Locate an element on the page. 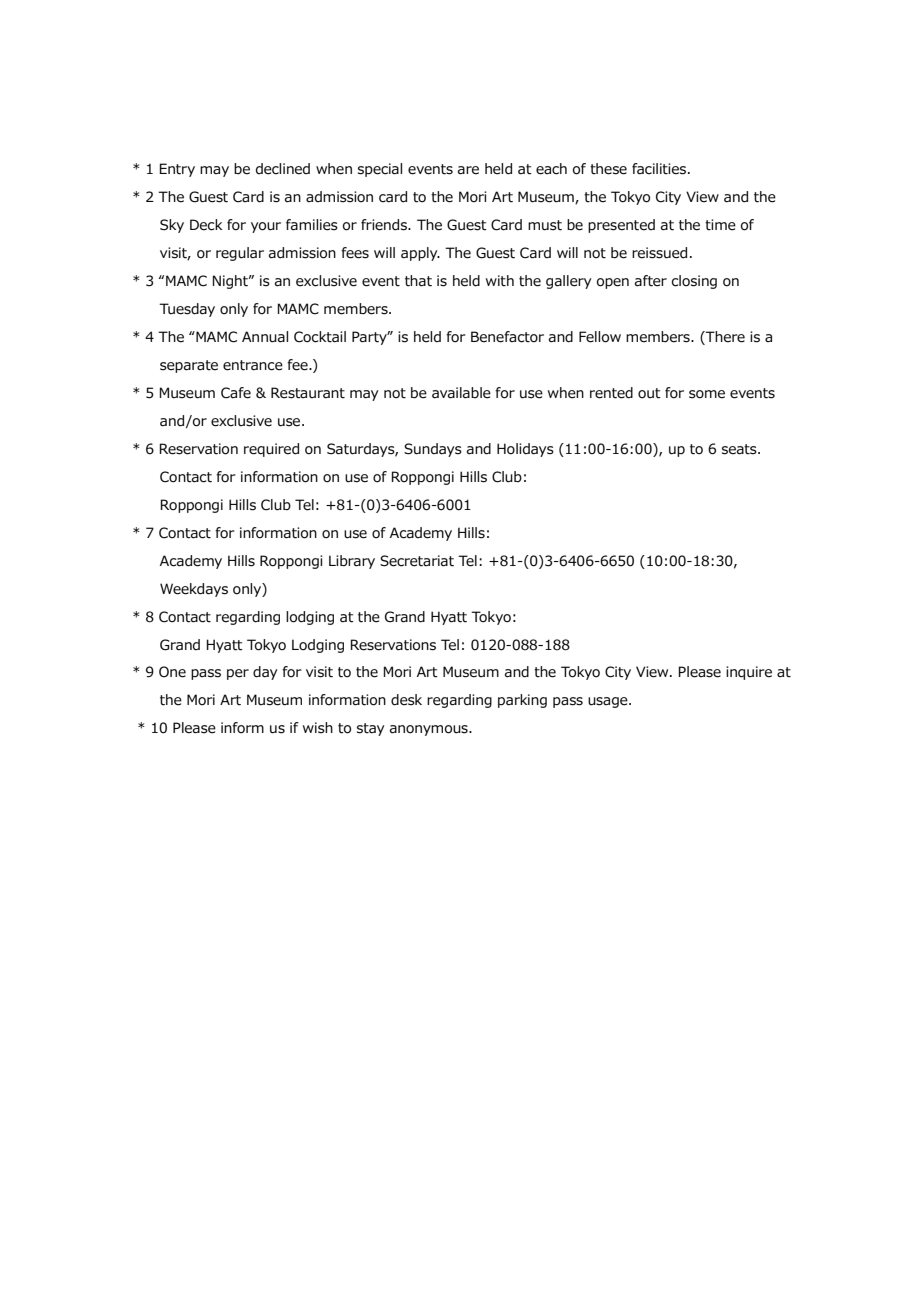 Image resolution: width=924 pixels, height=1308 pixels. seats is located at coordinates (740, 449).
